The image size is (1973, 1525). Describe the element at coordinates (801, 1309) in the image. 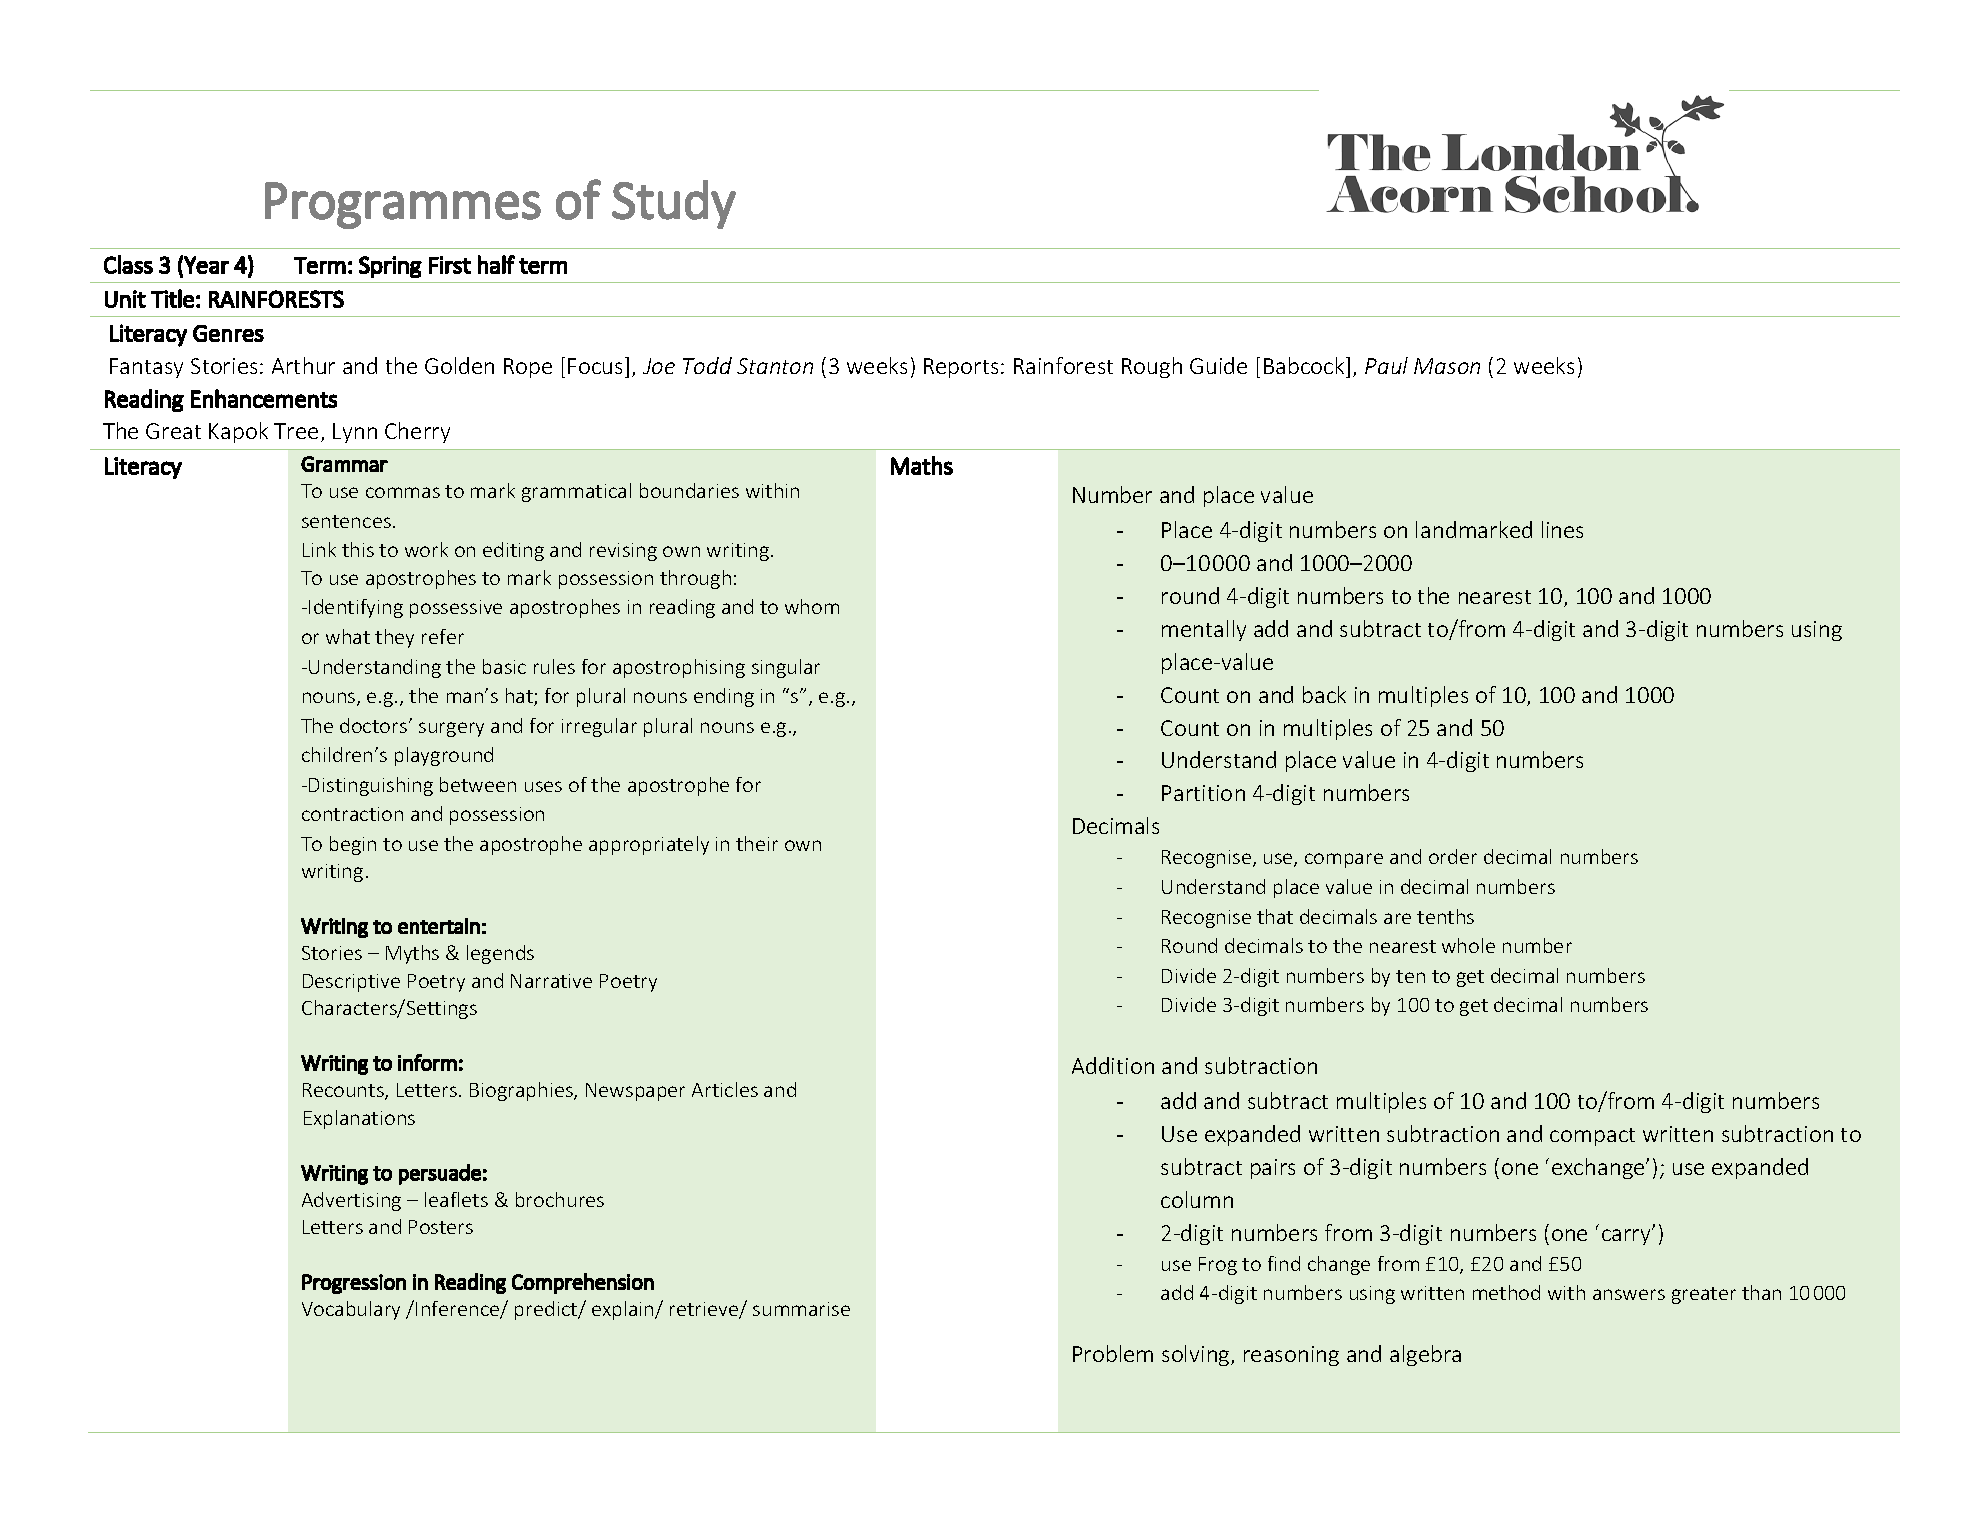

I see `summarise` at that location.
